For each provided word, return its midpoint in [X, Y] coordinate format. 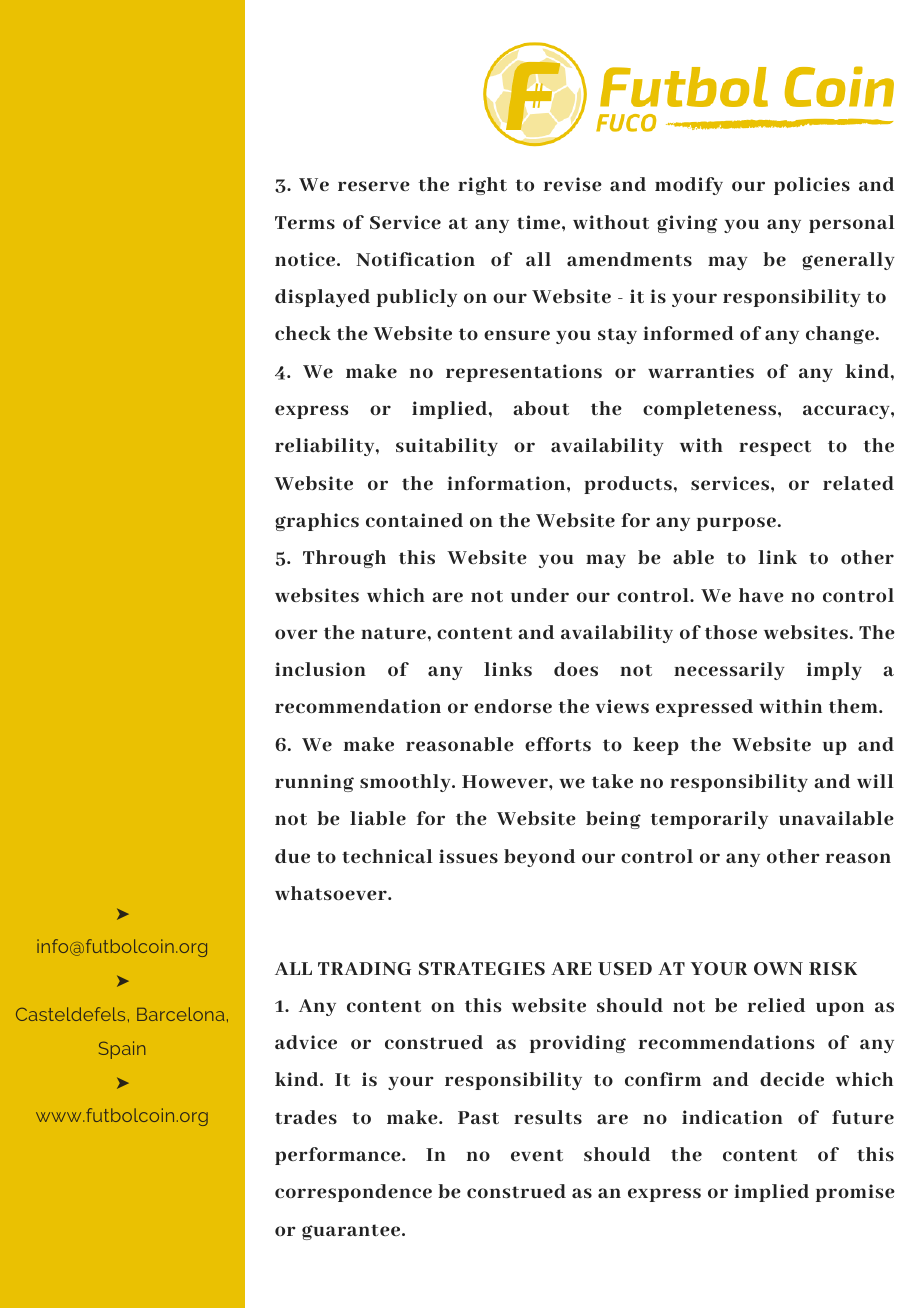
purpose [736, 524]
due [292, 856]
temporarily [709, 820]
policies [812, 186]
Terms [305, 222]
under [540, 595]
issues [468, 856]
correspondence [353, 1193]
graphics [317, 522]
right [482, 186]
